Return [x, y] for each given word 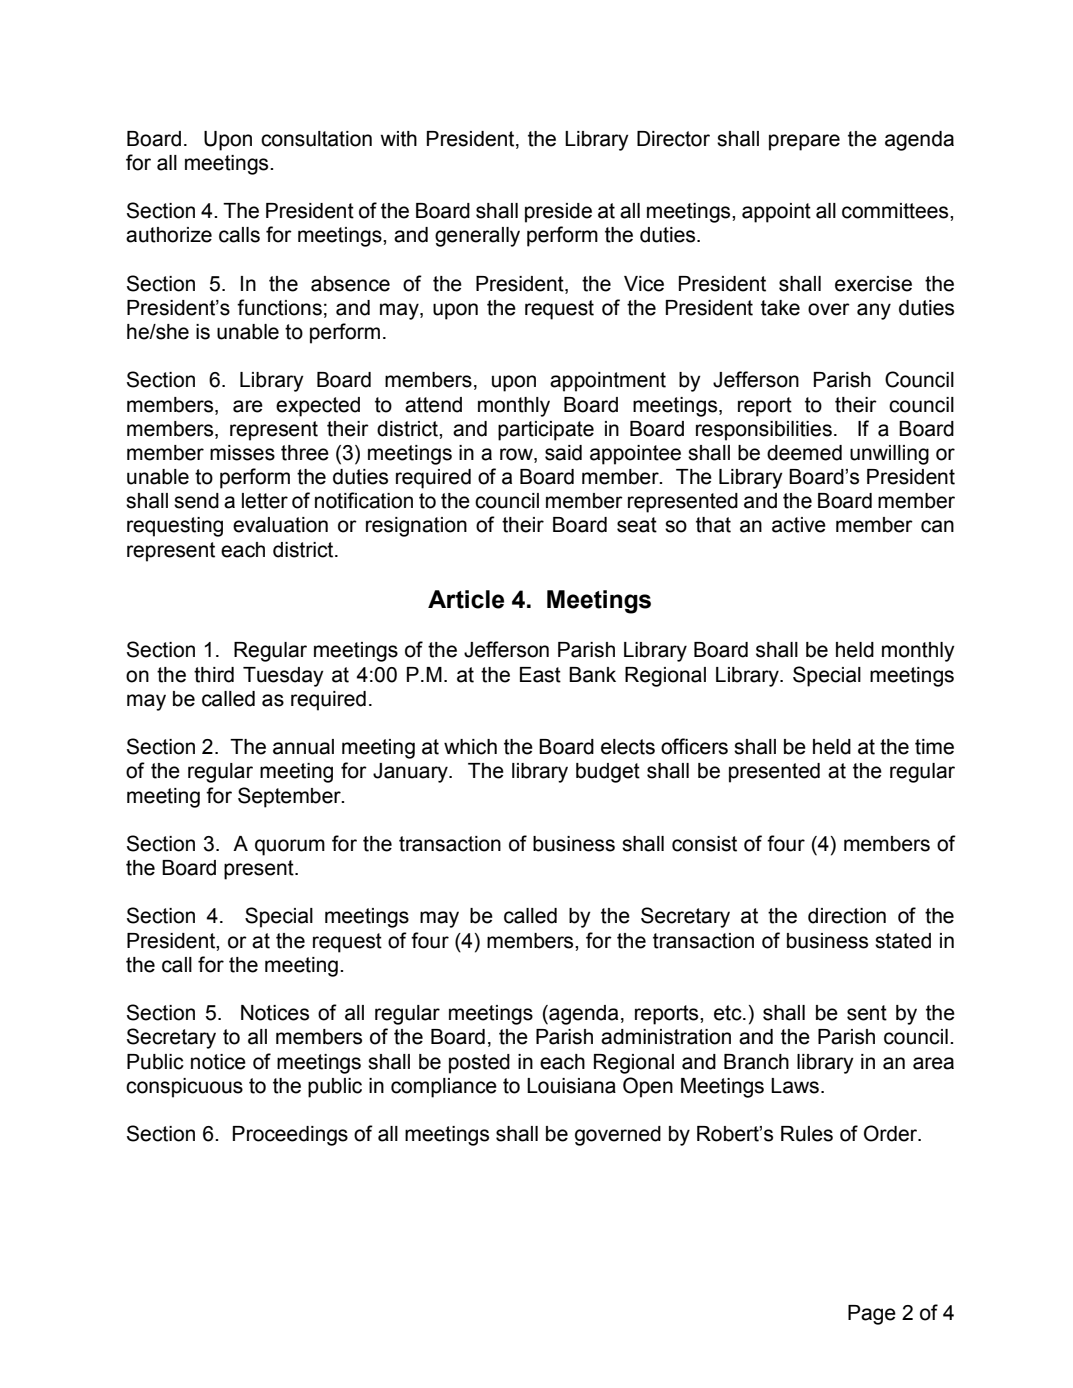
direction [847, 916]
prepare [804, 142]
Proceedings [290, 1136]
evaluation [280, 525]
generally [477, 237]
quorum [290, 847]
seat [637, 525]
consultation [316, 139]
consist [704, 844]
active [799, 525]
